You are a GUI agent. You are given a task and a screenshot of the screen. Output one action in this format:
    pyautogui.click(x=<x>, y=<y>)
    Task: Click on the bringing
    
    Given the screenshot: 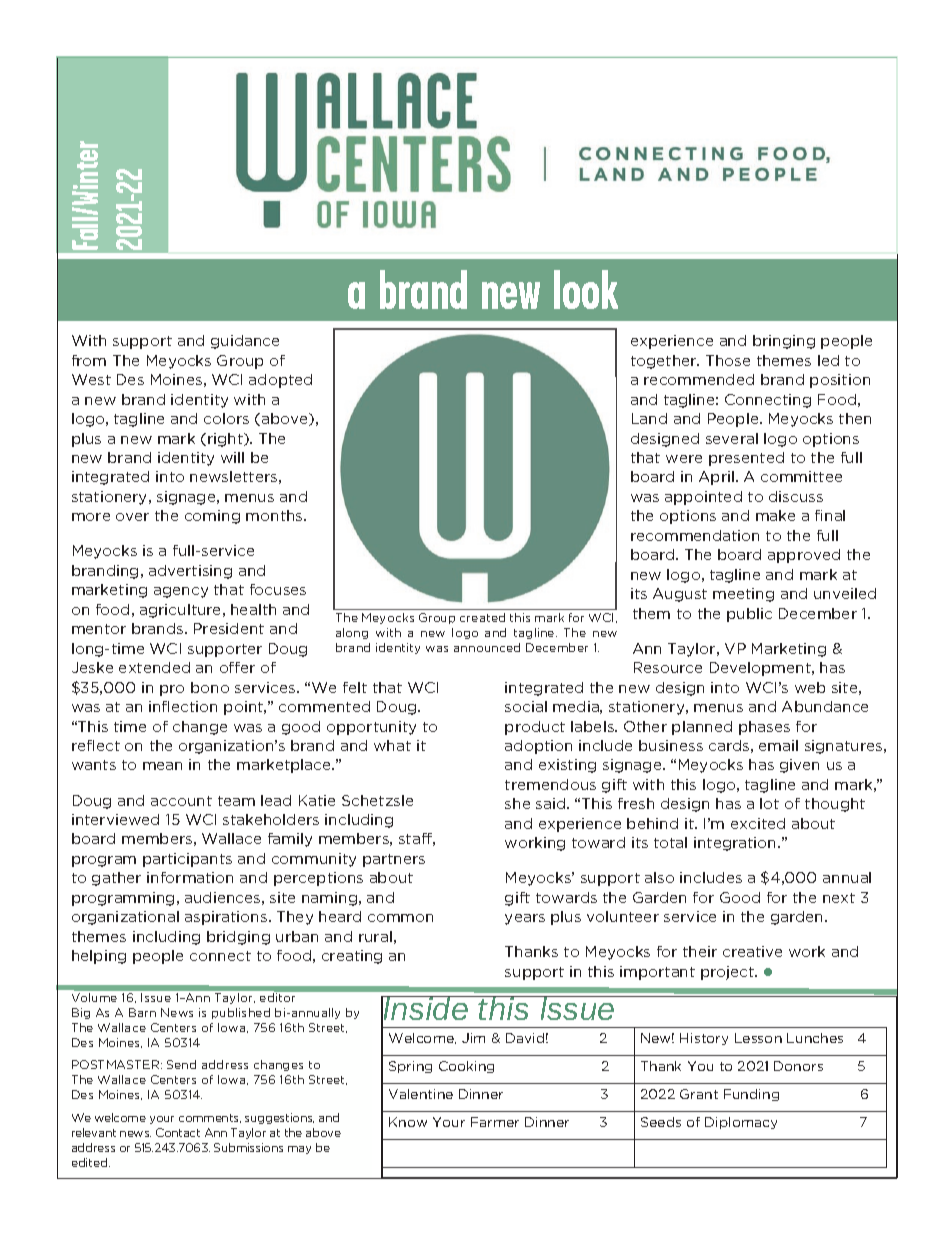 What is the action you would take?
    pyautogui.click(x=784, y=342)
